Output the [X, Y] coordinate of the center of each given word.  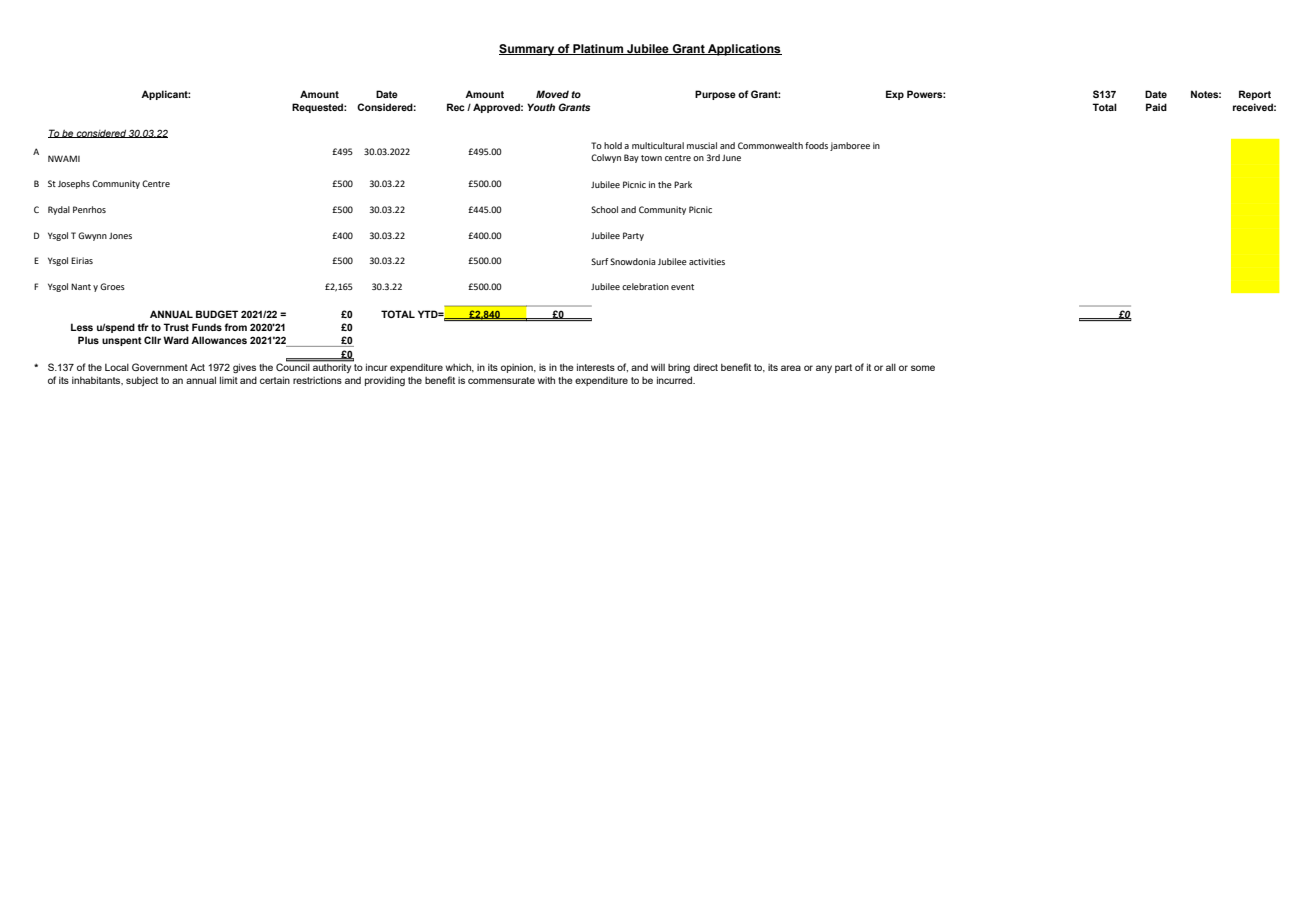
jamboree [850, 146]
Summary [528, 50]
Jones [120, 235]
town [651, 158]
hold [613, 145]
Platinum [598, 49]
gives [244, 368]
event [682, 287]
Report [1255, 95]
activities [707, 261]
